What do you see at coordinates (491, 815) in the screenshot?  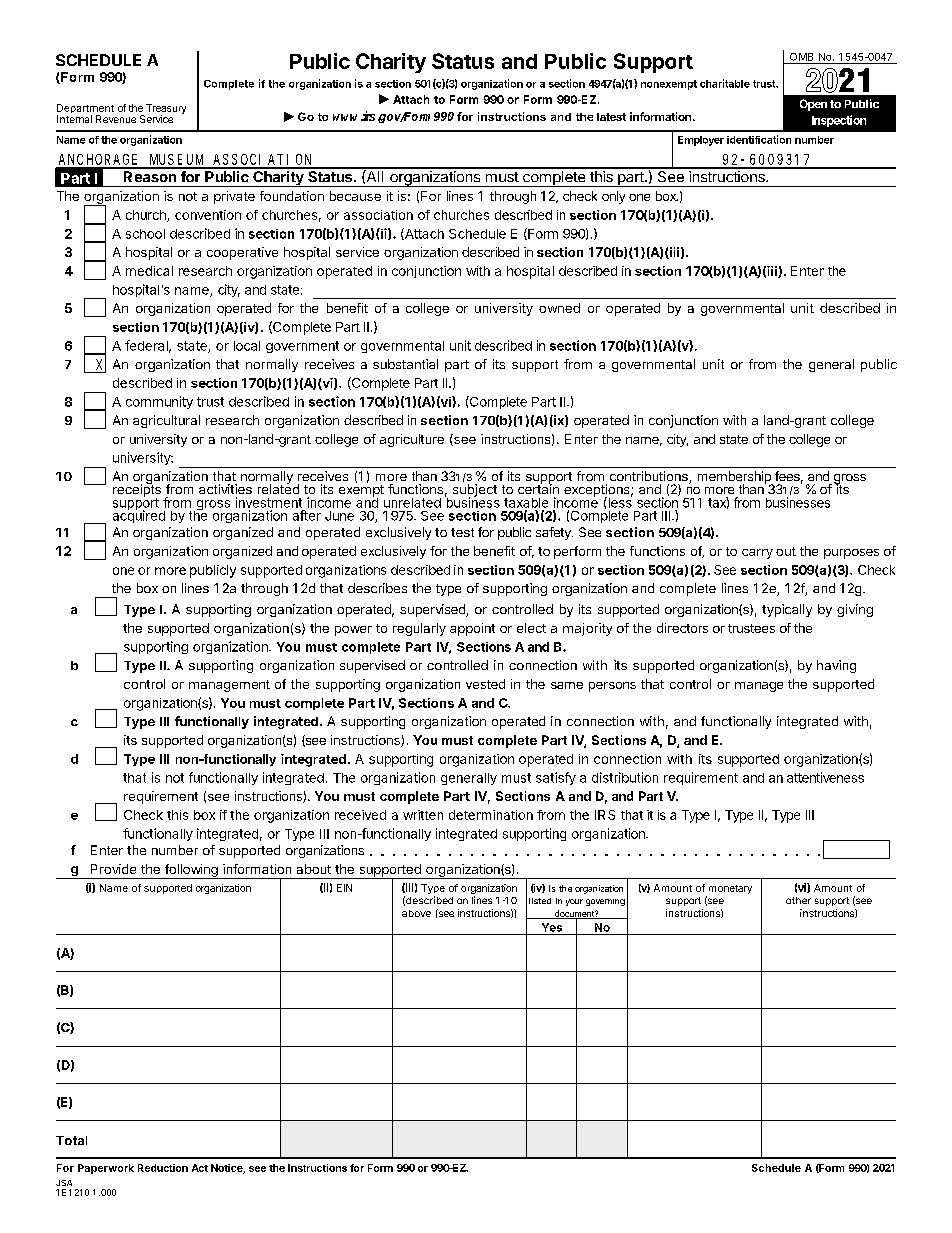 I see `determination` at bounding box center [491, 815].
